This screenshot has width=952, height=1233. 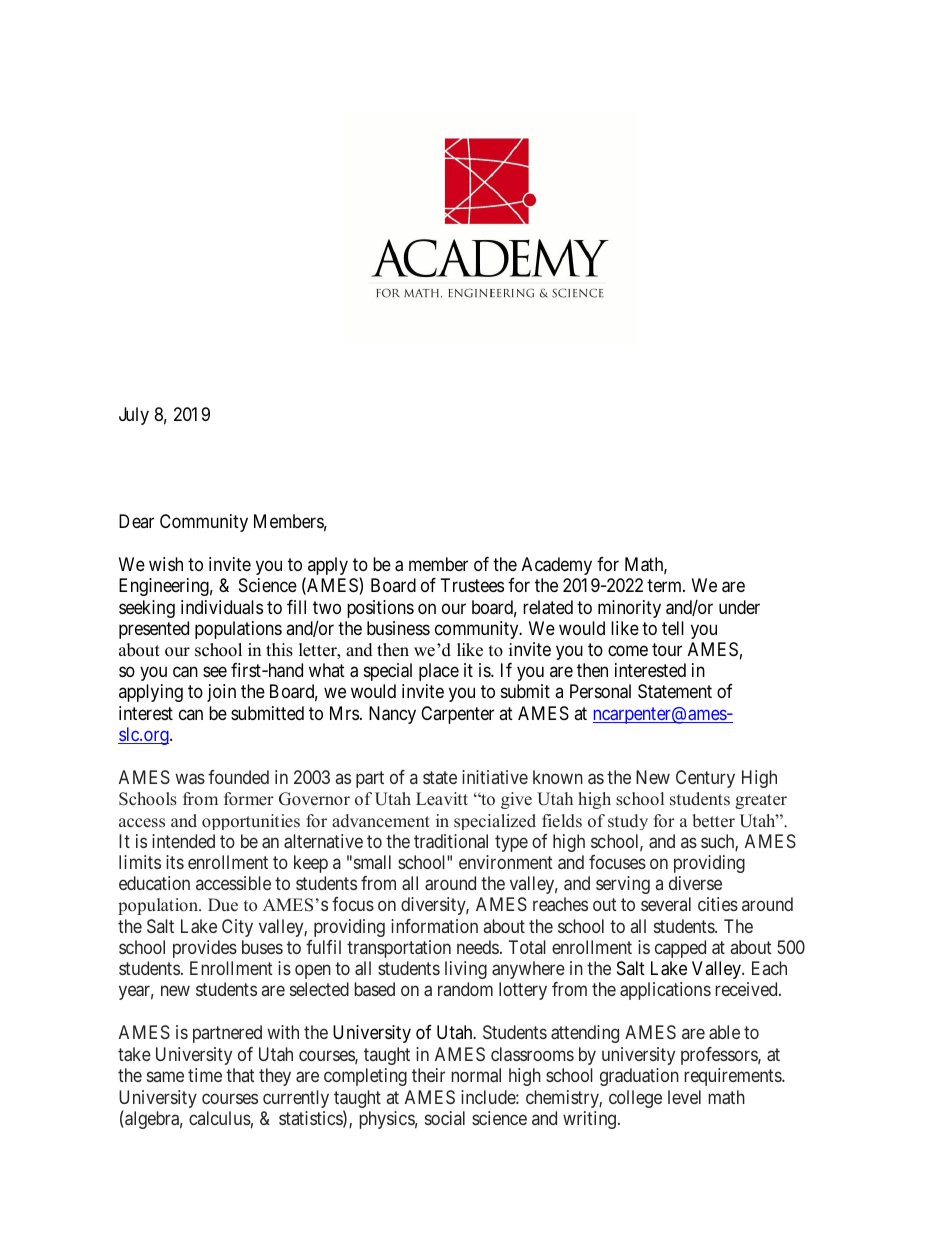 What do you see at coordinates (205, 1075) in the screenshot?
I see `time` at bounding box center [205, 1075].
